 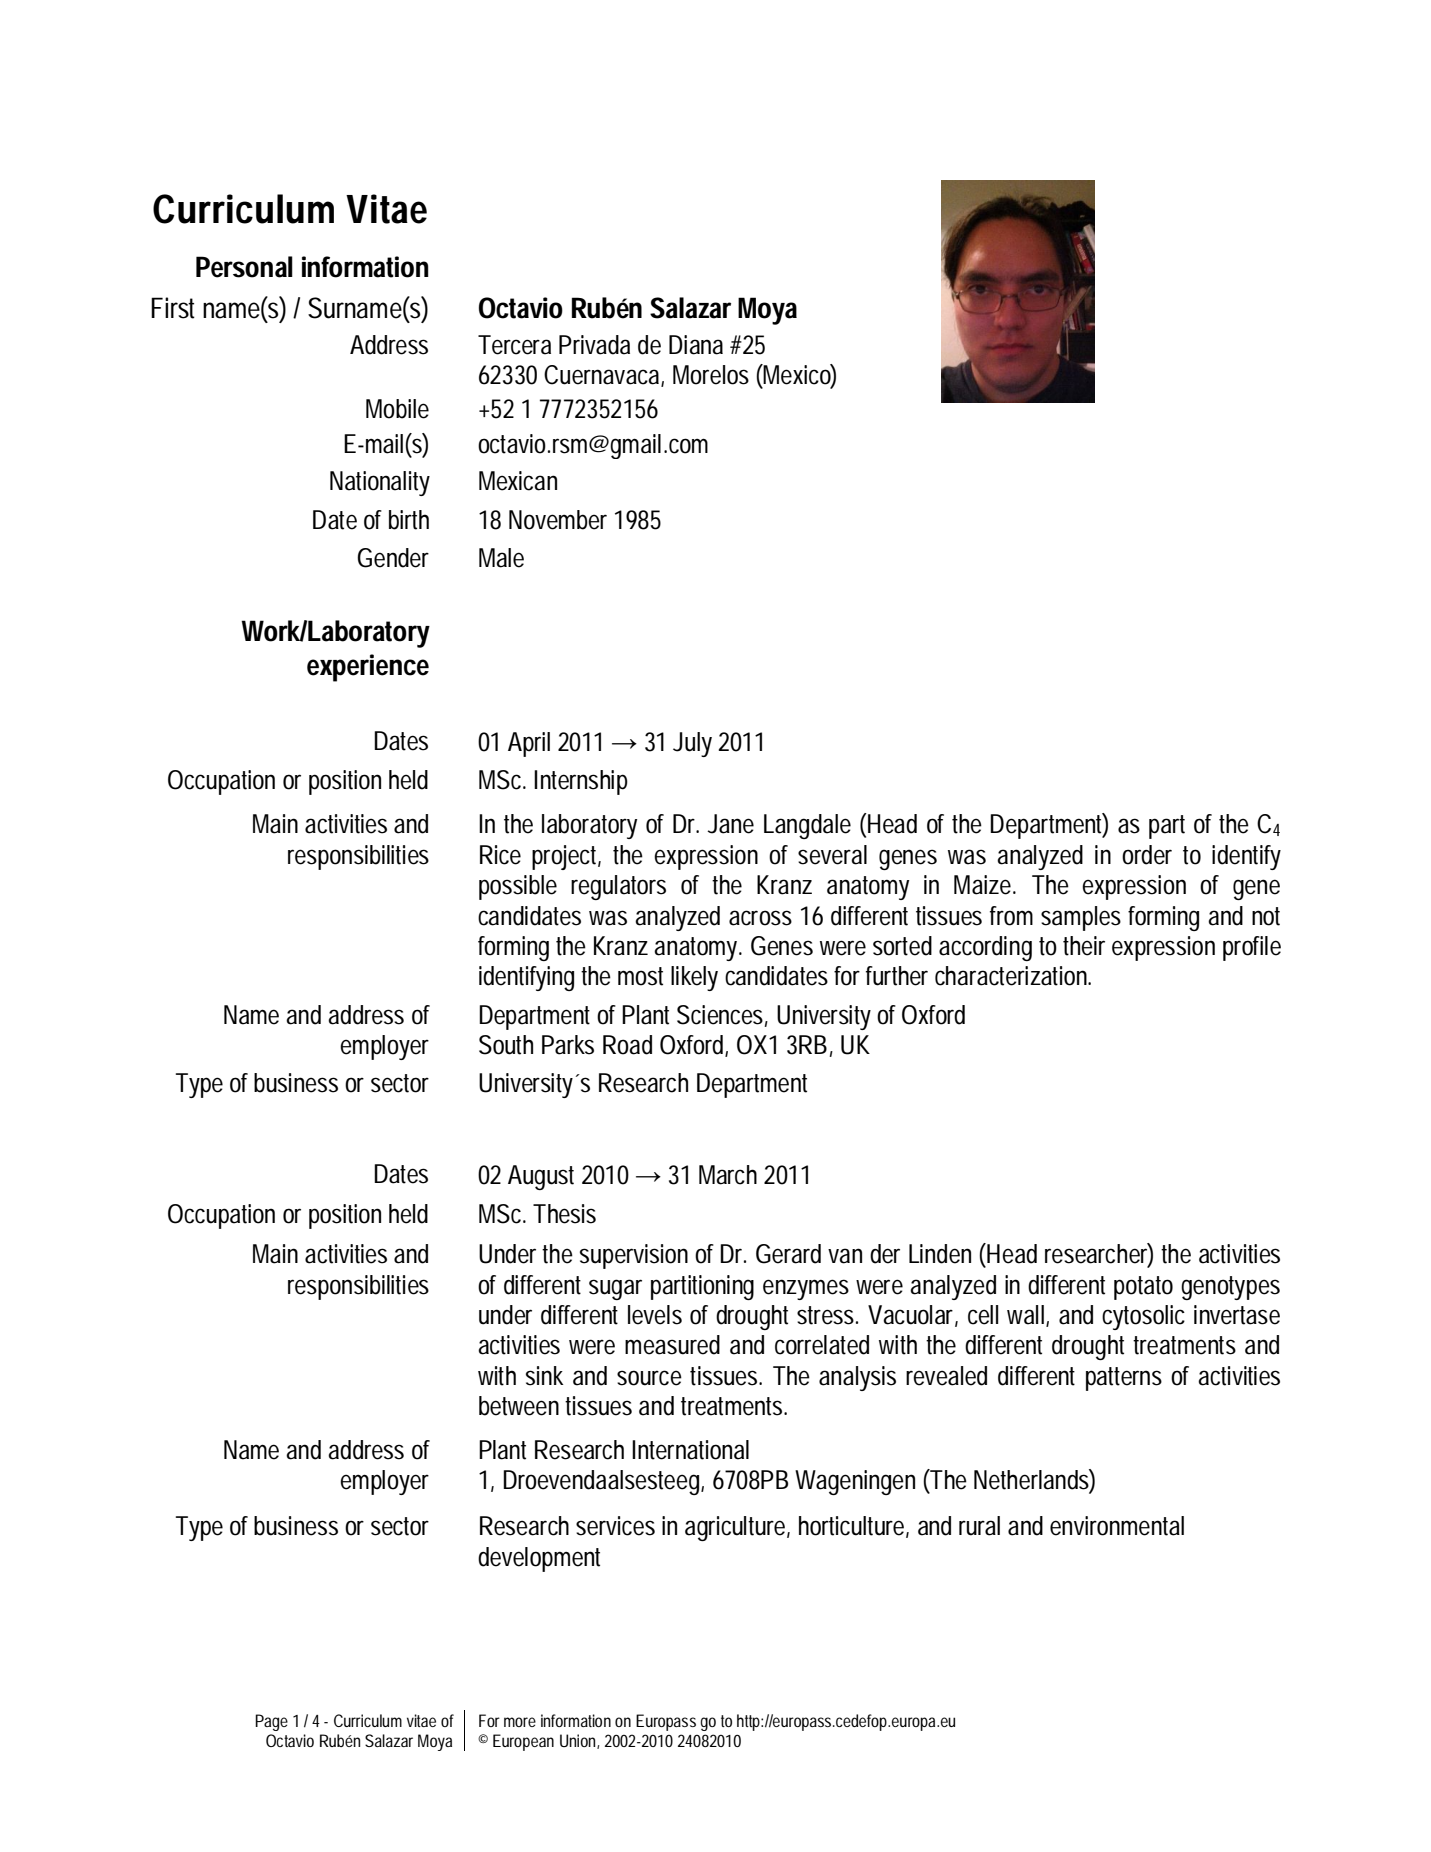 What do you see at coordinates (692, 744) in the page?
I see `July` at bounding box center [692, 744].
